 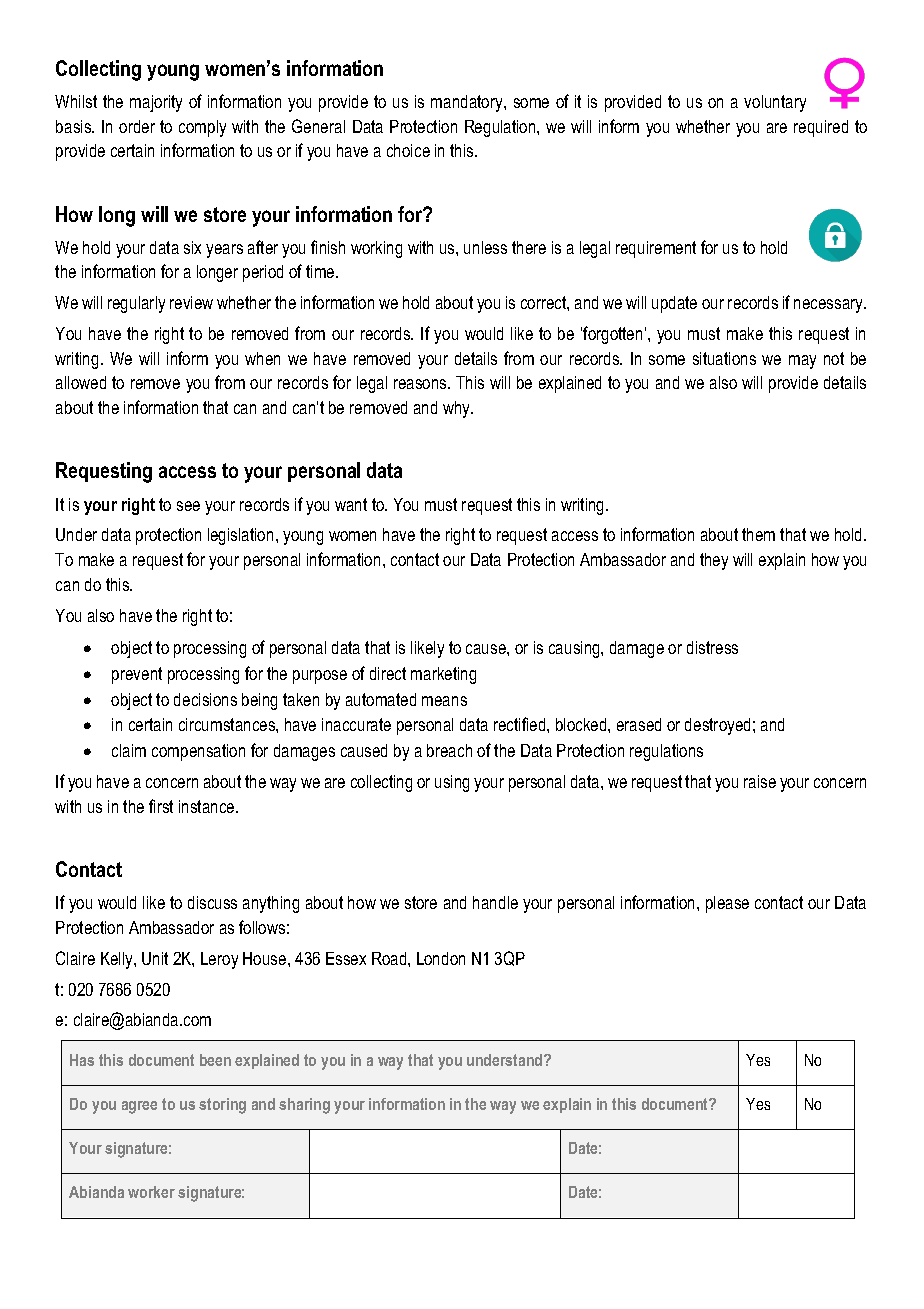 I want to click on reasons, so click(x=421, y=384).
